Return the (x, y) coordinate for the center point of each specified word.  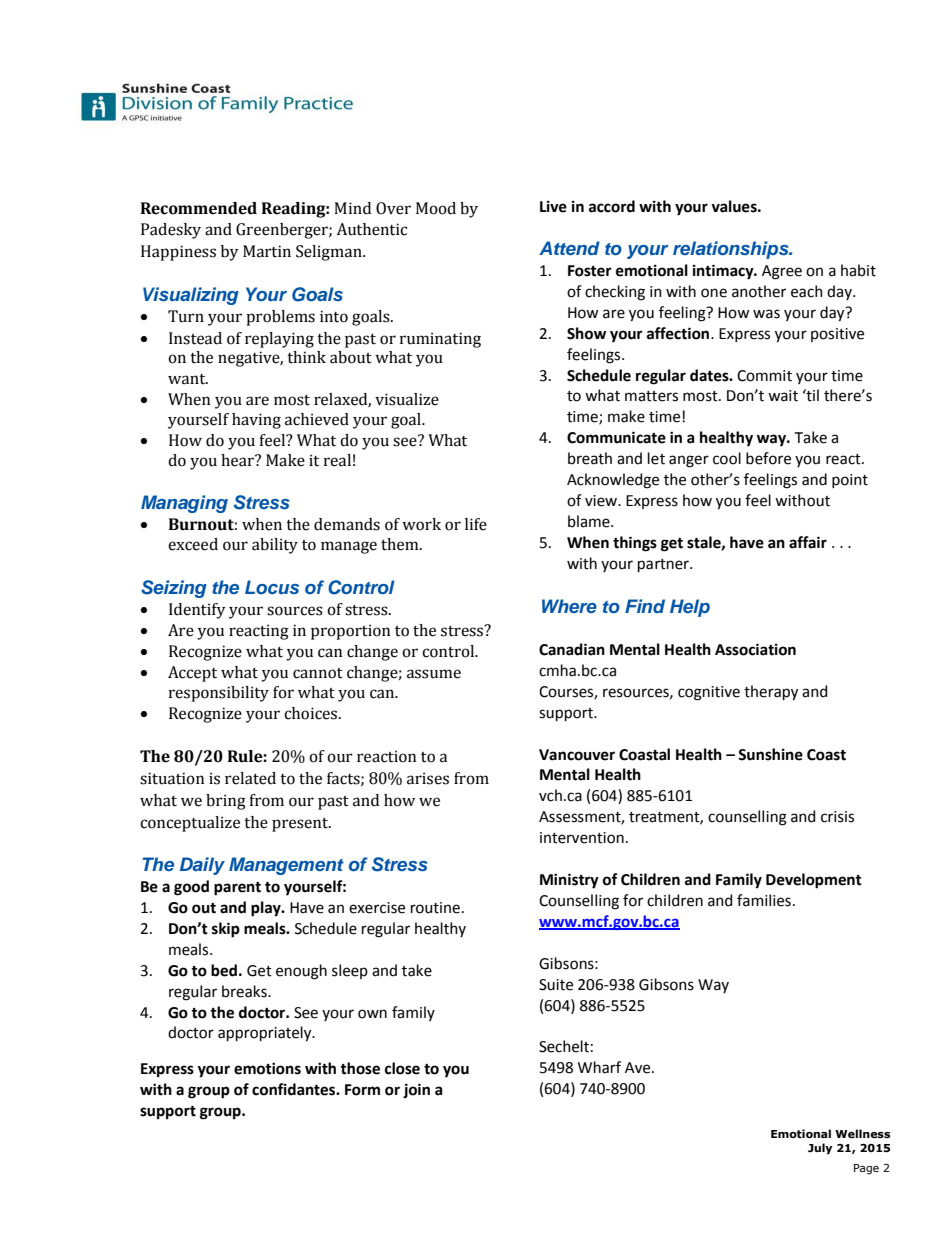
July (820, 1149)
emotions (267, 1068)
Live (553, 207)
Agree (782, 272)
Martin (267, 251)
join (416, 1090)
